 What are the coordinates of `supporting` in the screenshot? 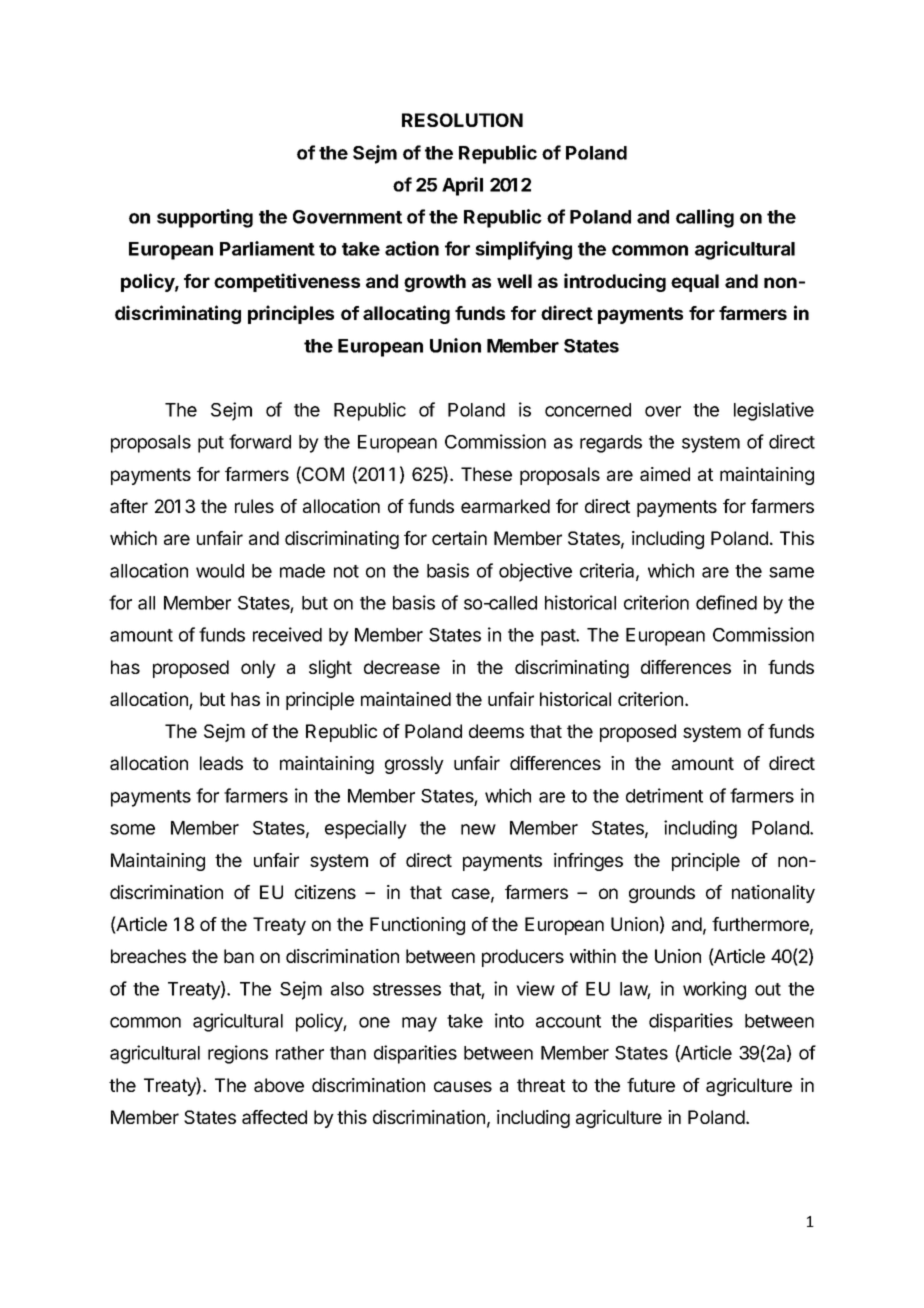 It's located at (205, 218).
